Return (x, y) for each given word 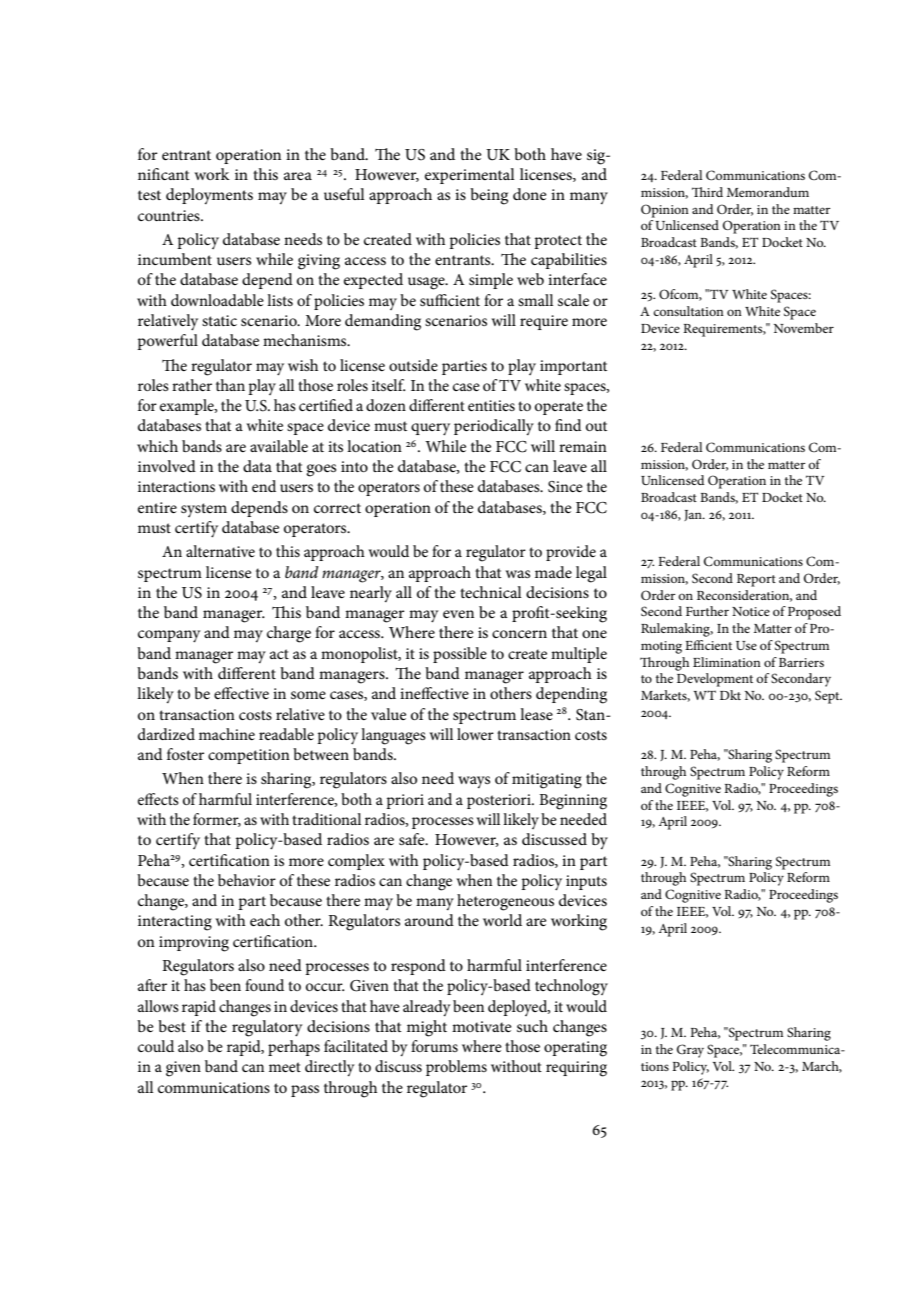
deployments (209, 196)
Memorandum (768, 192)
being (489, 196)
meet (285, 1067)
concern (519, 634)
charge (289, 634)
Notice (751, 611)
